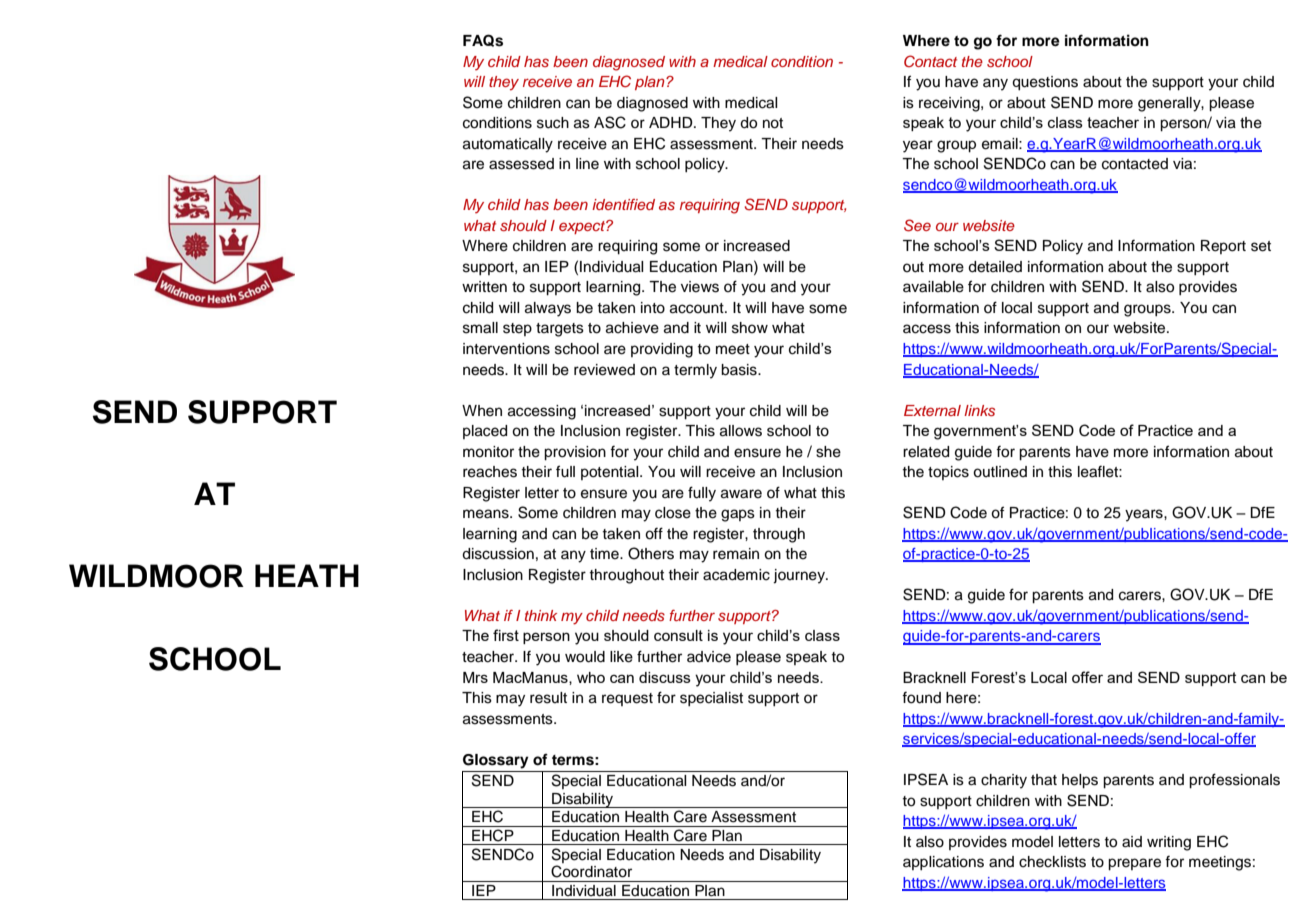 Image resolution: width=1308 pixels, height=924 pixels. What do you see at coordinates (553, 123) in the image?
I see `such` at bounding box center [553, 123].
